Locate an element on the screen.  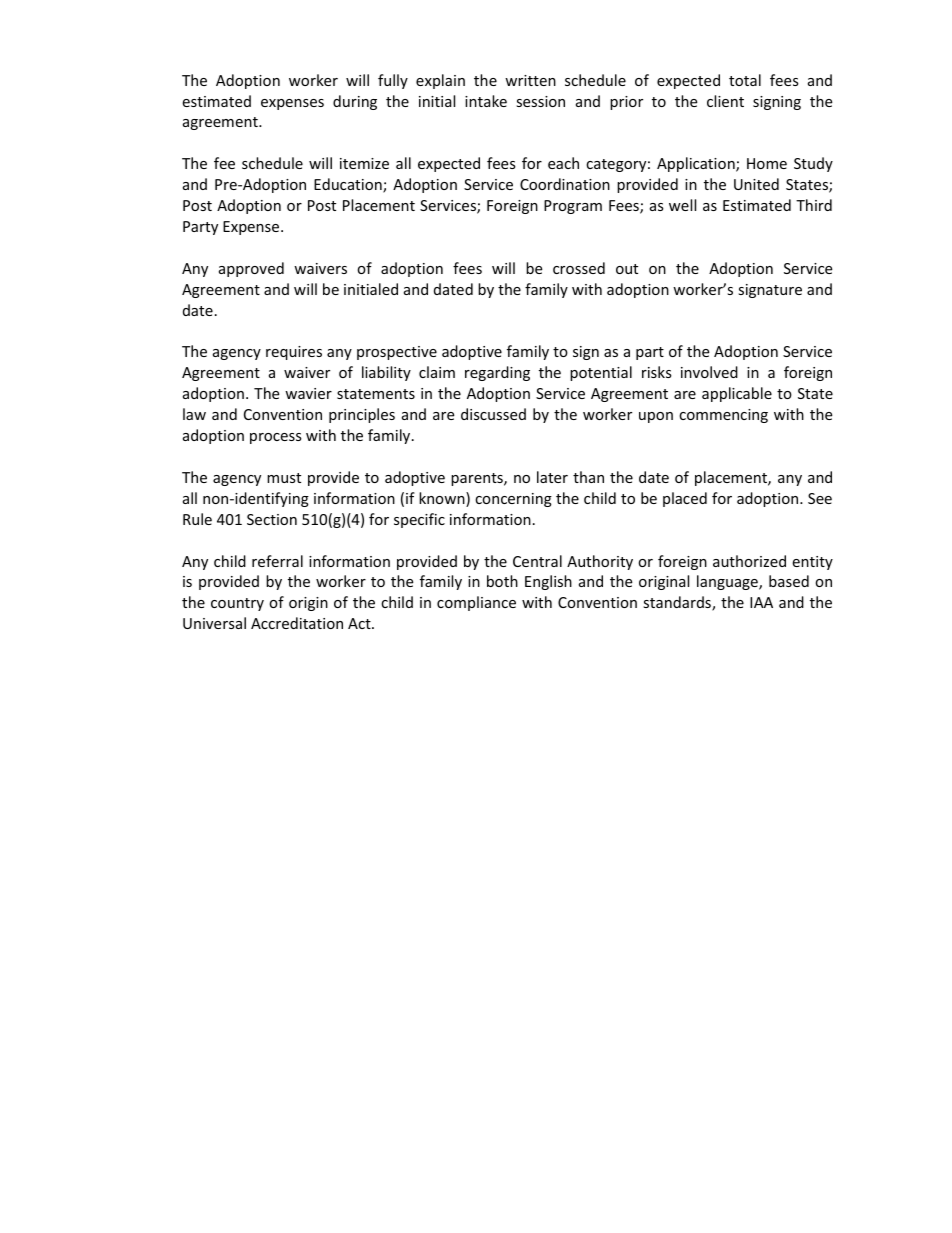
country is located at coordinates (237, 604).
